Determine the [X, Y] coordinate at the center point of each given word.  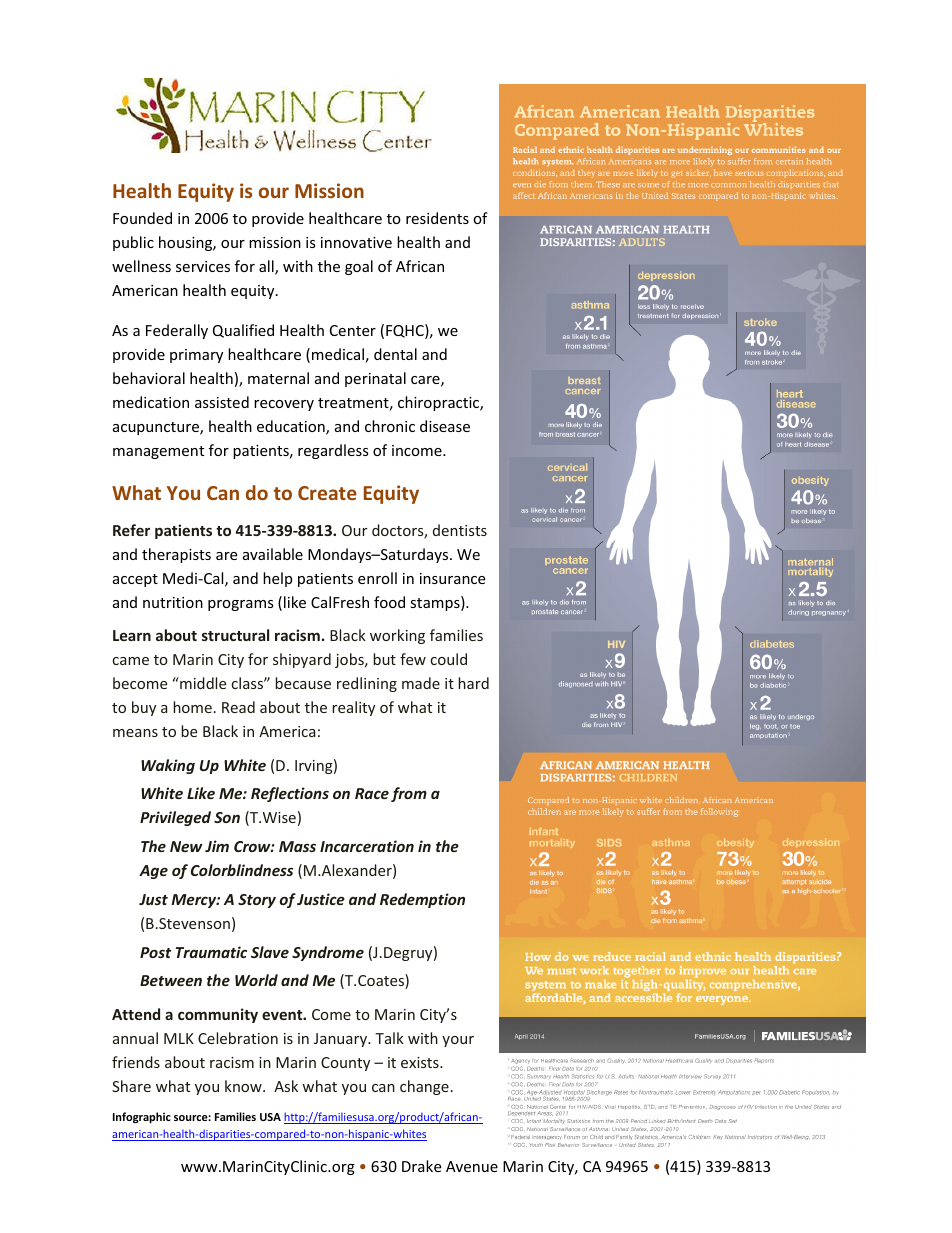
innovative [356, 242]
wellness [141, 266]
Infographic [142, 1118]
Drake [421, 1166]
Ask [286, 1086]
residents [437, 218]
